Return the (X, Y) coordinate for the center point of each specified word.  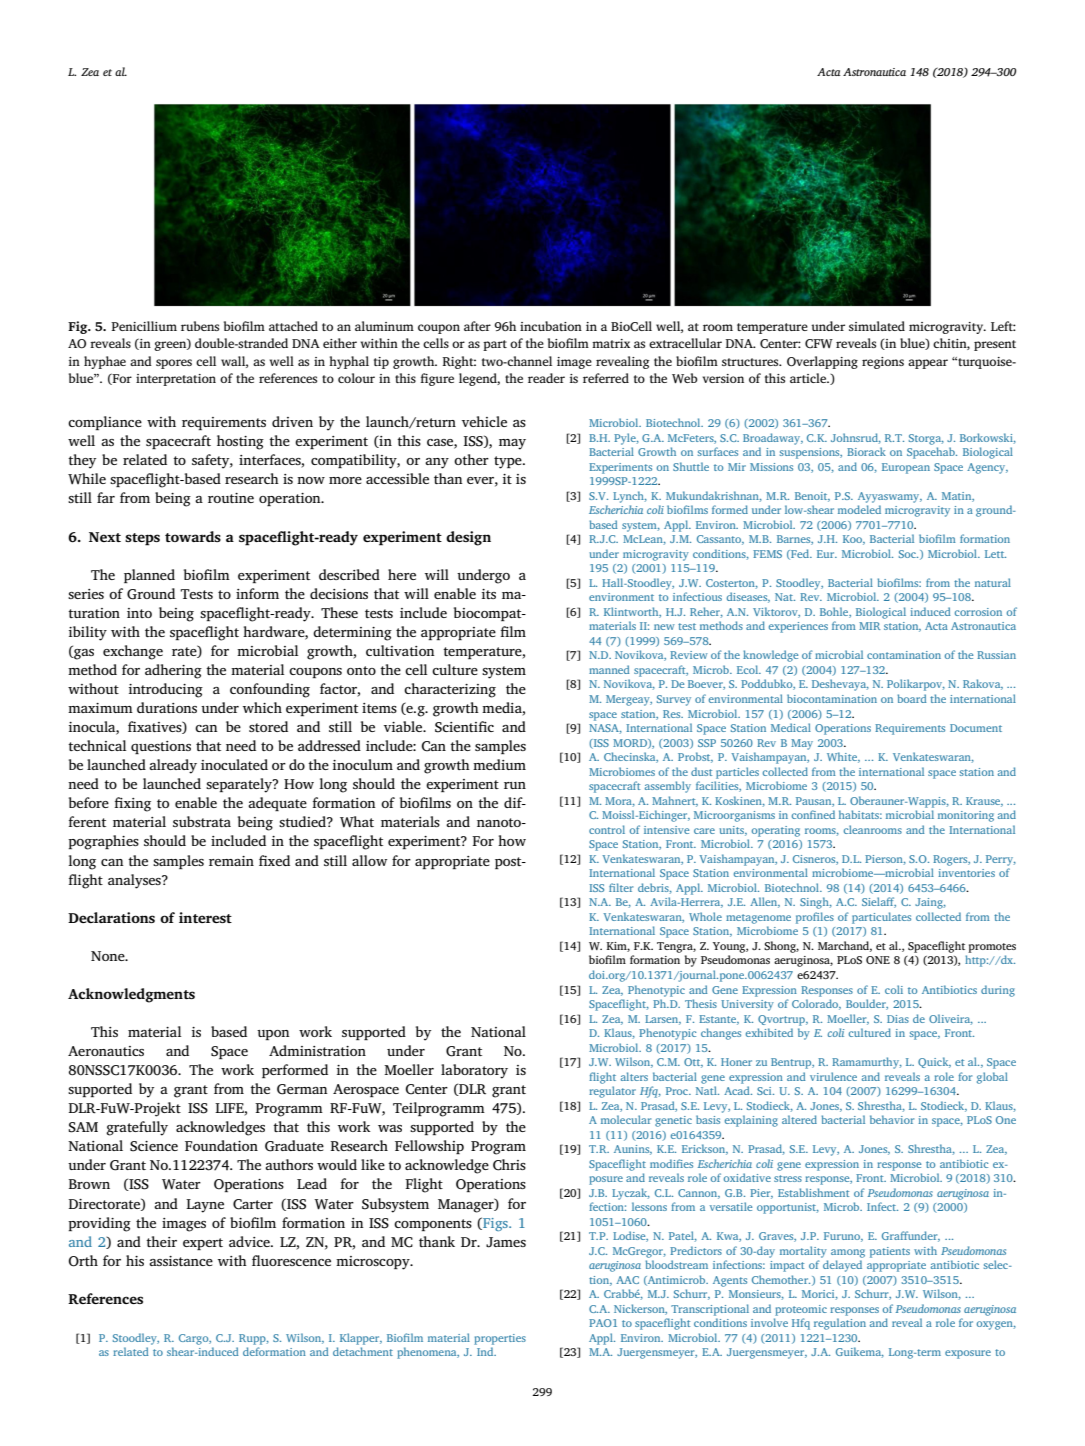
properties (500, 1339)
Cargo (195, 1339)
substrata (202, 821)
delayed (842, 1266)
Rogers (951, 860)
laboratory (474, 1071)
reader (546, 378)
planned (149, 576)
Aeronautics (106, 1051)
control (607, 829)
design (468, 538)
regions (883, 363)
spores (174, 364)
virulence (833, 1076)
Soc (908, 554)
